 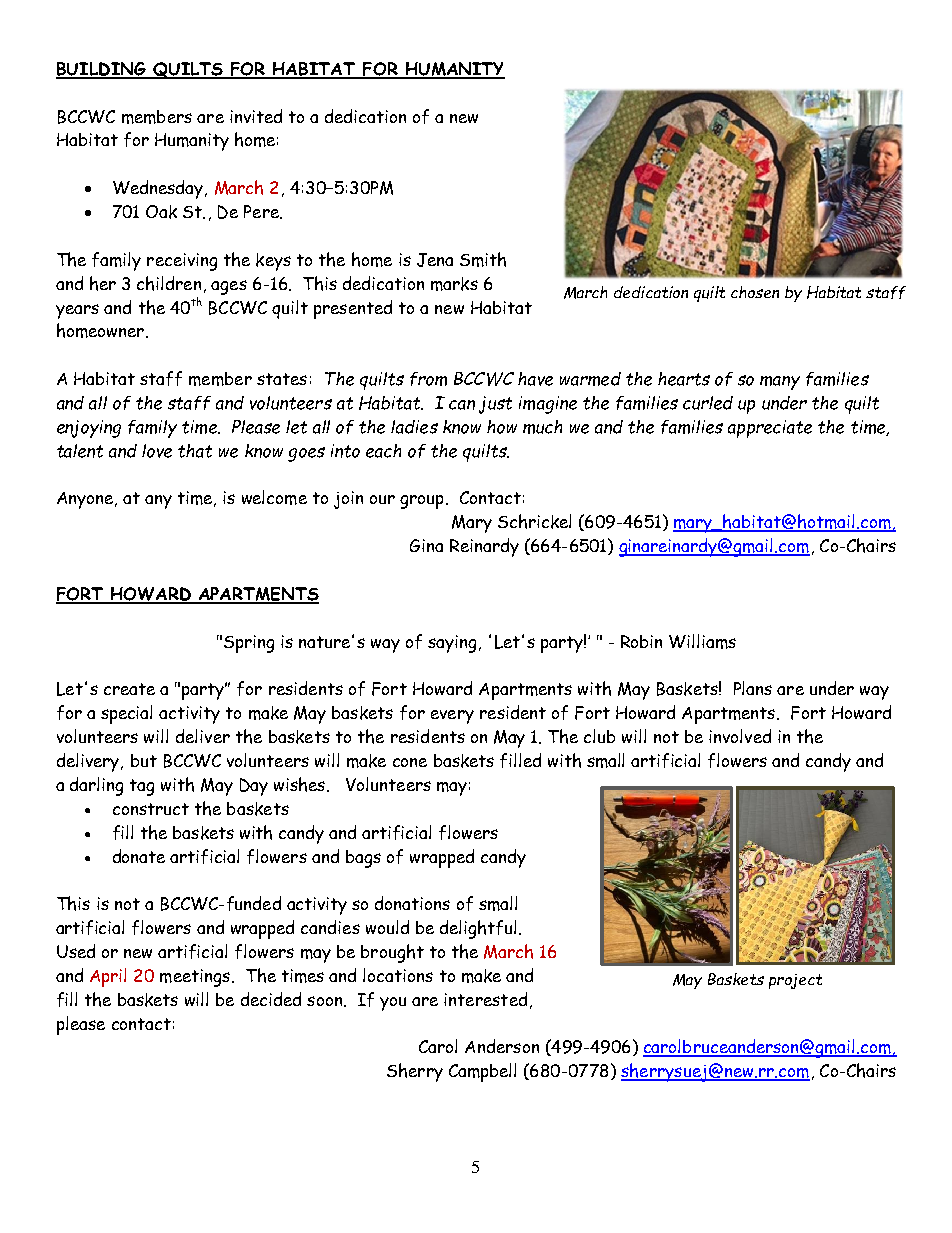 What do you see at coordinates (256, 116) in the page?
I see `invited` at bounding box center [256, 116].
